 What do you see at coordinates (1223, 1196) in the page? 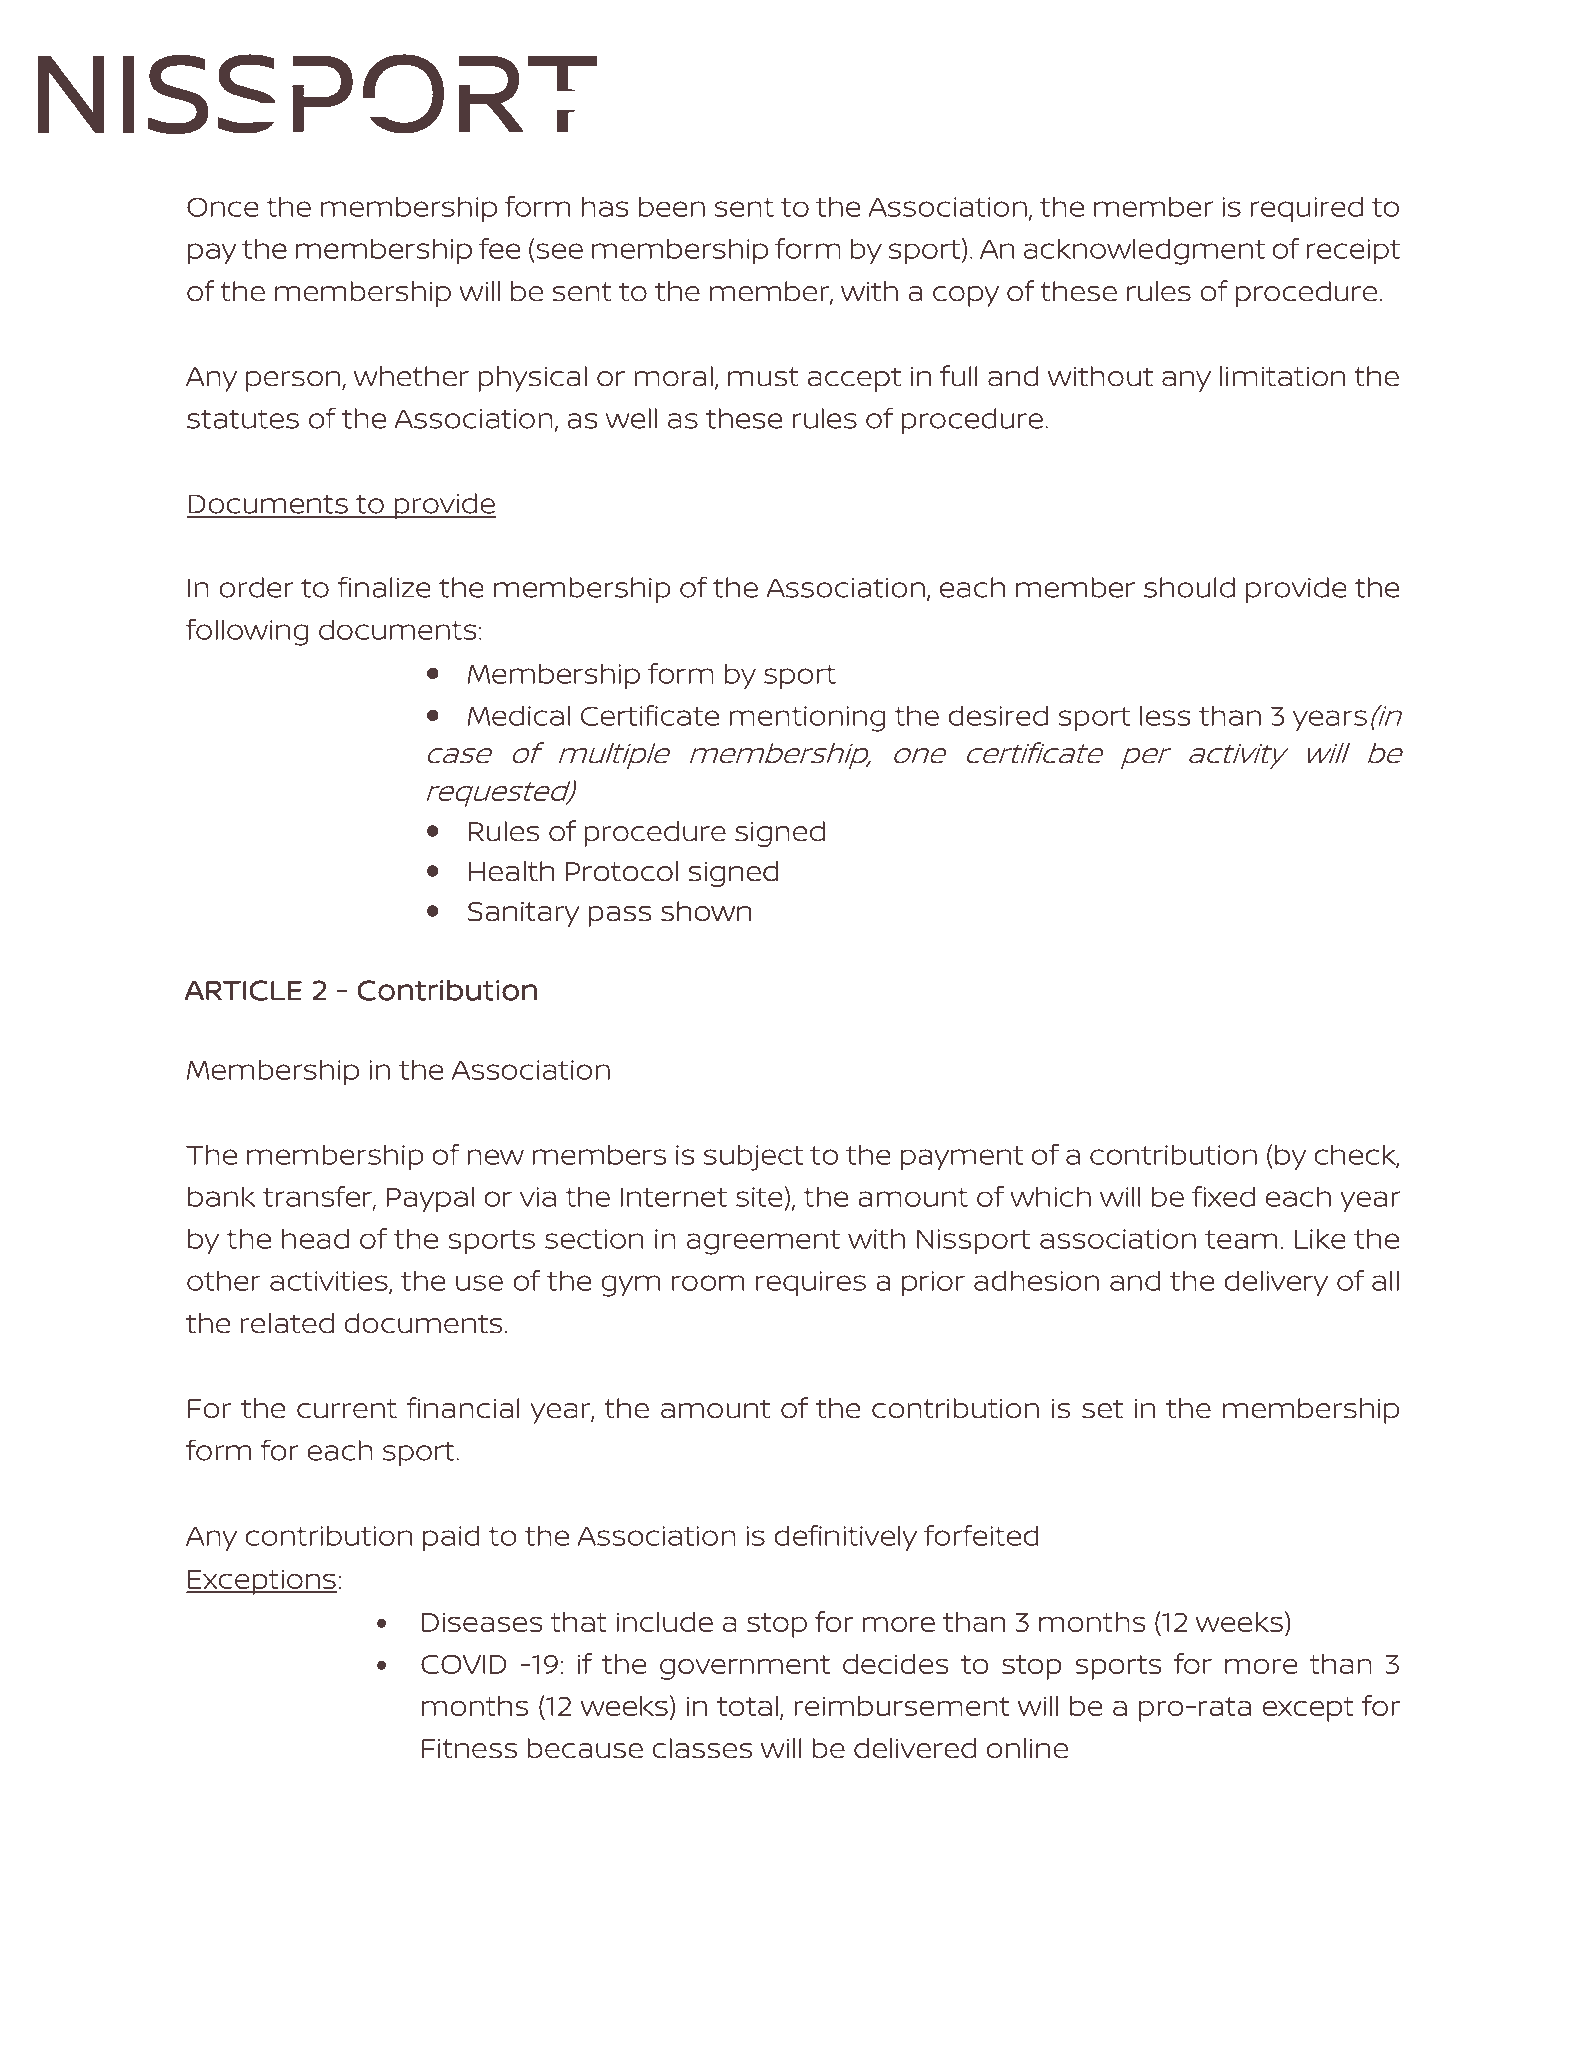
I see `fixed` at bounding box center [1223, 1196].
